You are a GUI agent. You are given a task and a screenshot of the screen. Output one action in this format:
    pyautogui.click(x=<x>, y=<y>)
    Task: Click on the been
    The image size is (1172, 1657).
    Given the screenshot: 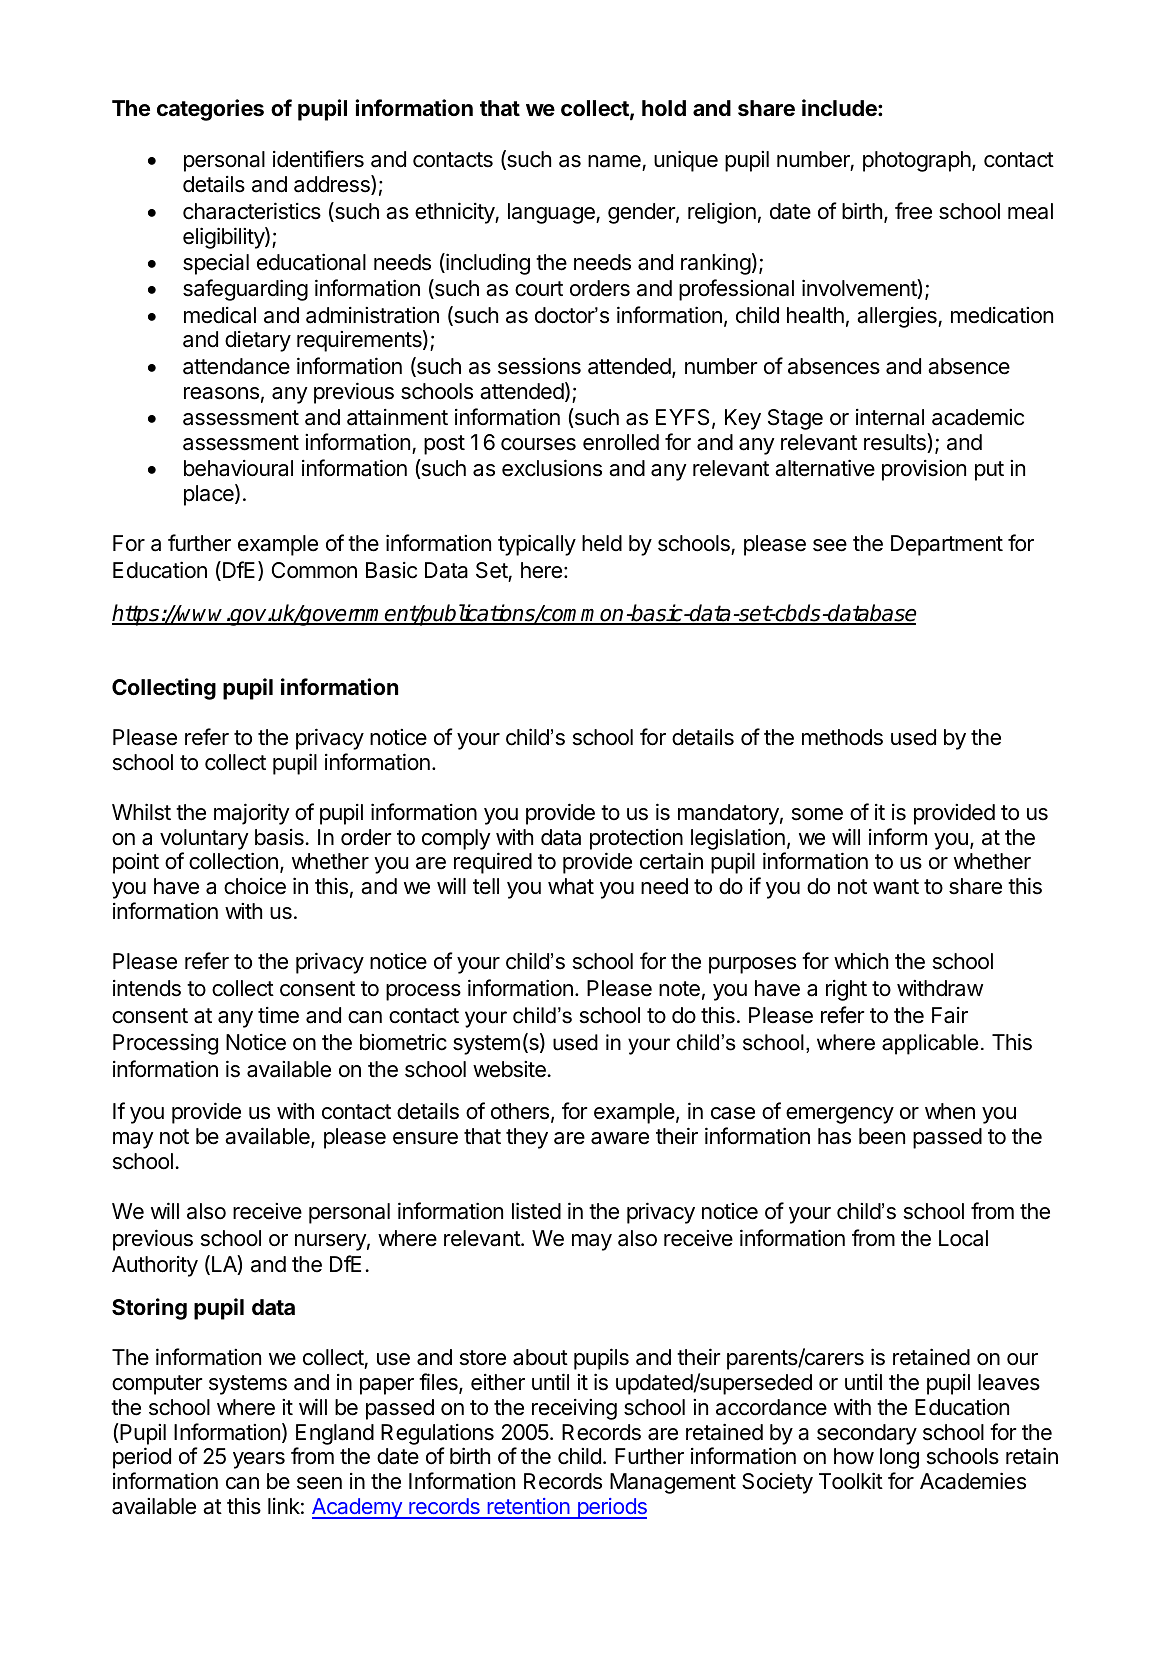 What is the action you would take?
    pyautogui.click(x=882, y=1136)
